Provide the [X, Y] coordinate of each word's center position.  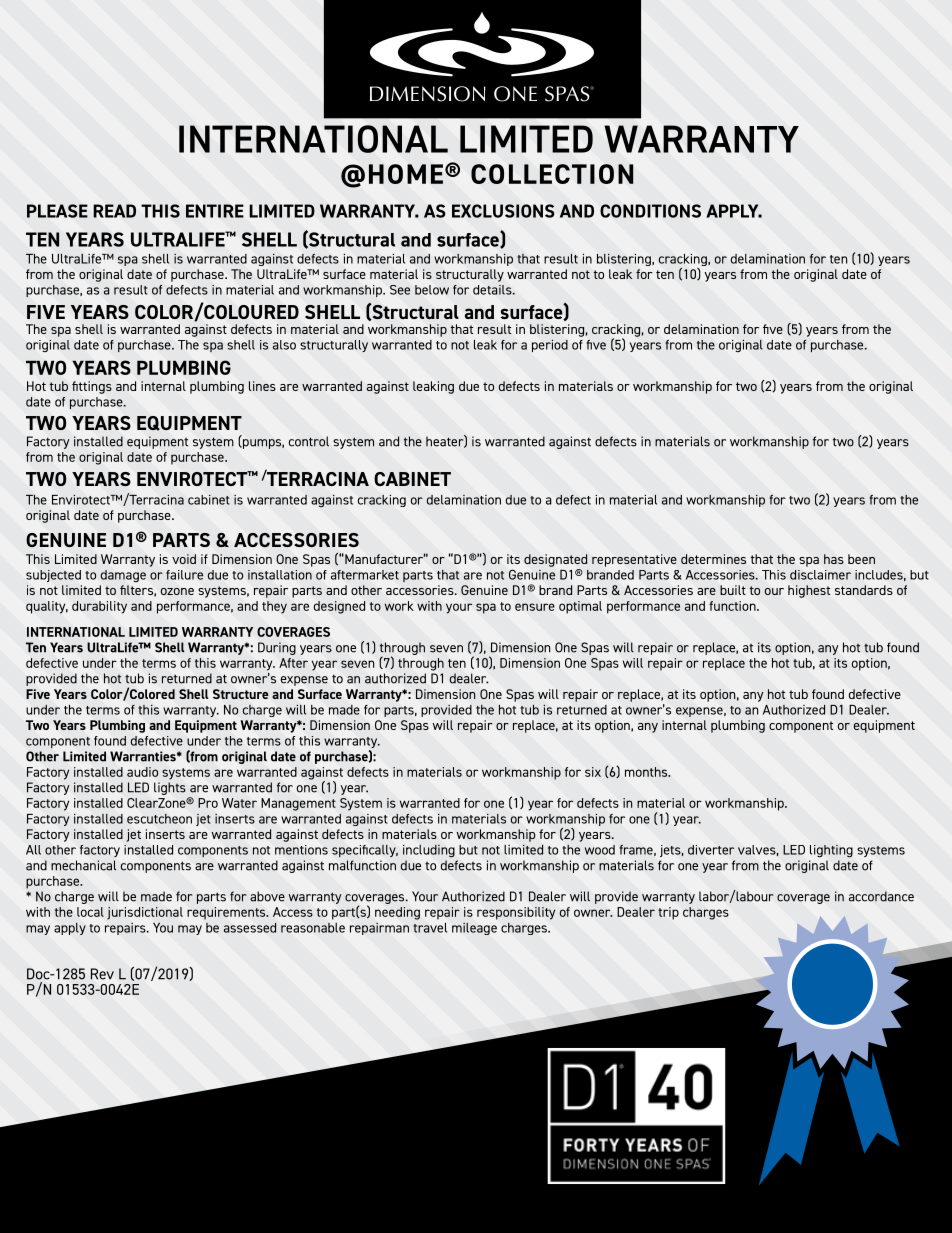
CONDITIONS [650, 211]
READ [114, 211]
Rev [102, 974]
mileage [474, 929]
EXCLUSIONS [503, 211]
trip [668, 913]
